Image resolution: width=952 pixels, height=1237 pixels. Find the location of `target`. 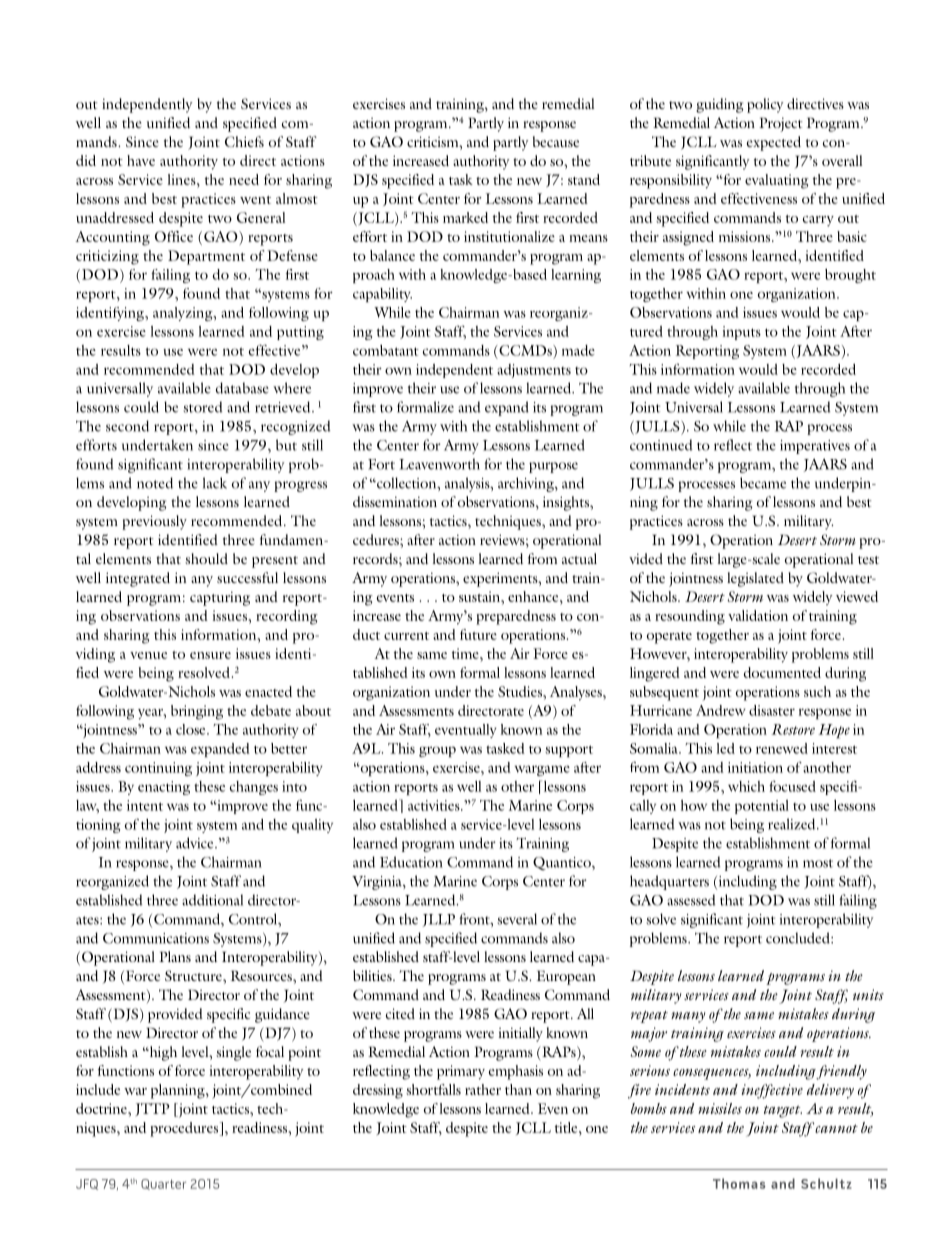

target is located at coordinates (783, 1111).
